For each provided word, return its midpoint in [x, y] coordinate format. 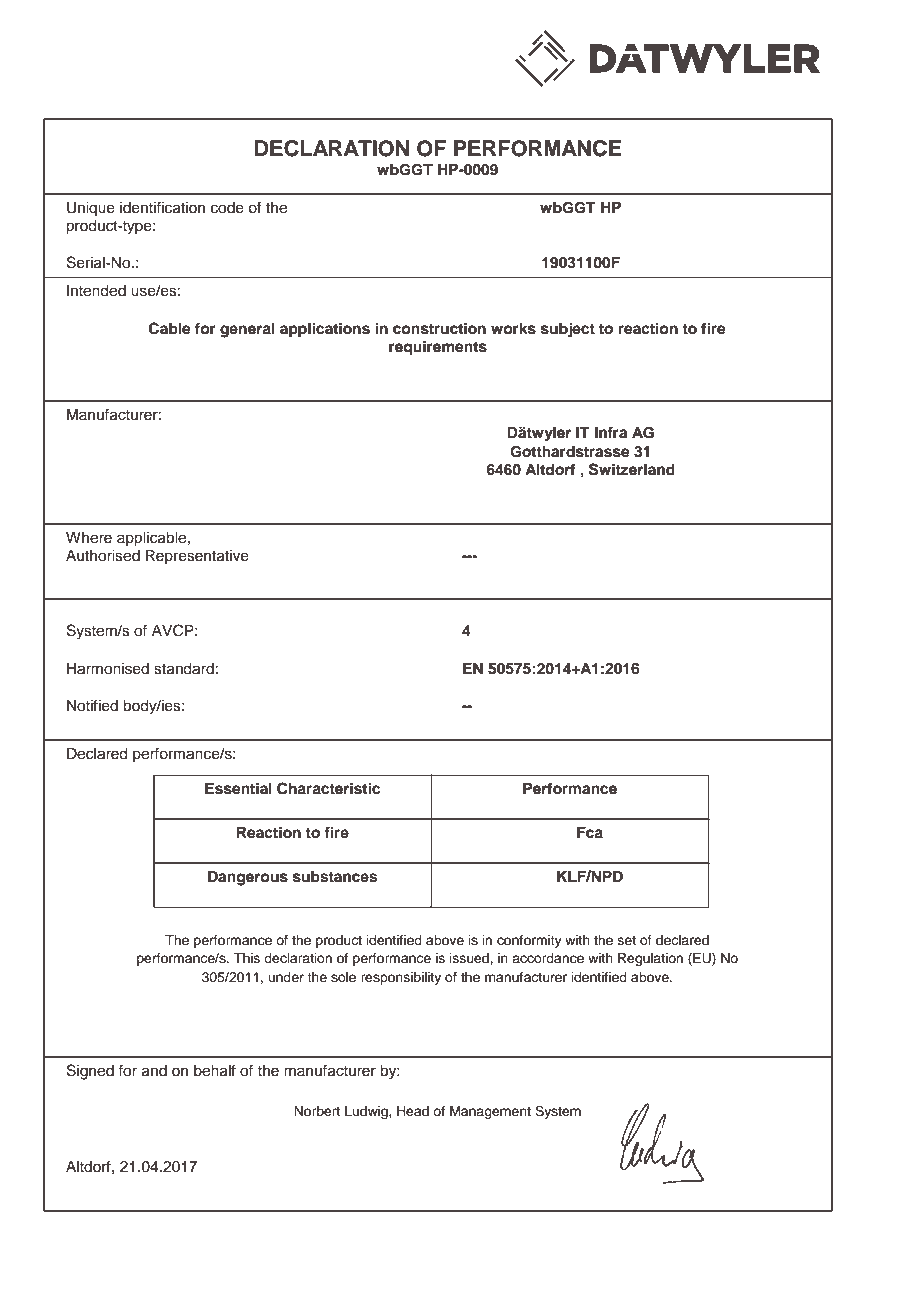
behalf [215, 1070]
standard [184, 669]
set [627, 940]
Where [89, 538]
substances [335, 877]
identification [162, 207]
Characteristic [328, 788]
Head [413, 1111]
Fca [590, 833]
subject [568, 330]
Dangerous [248, 878]
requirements [438, 348]
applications [325, 330]
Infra [611, 432]
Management [490, 1112]
